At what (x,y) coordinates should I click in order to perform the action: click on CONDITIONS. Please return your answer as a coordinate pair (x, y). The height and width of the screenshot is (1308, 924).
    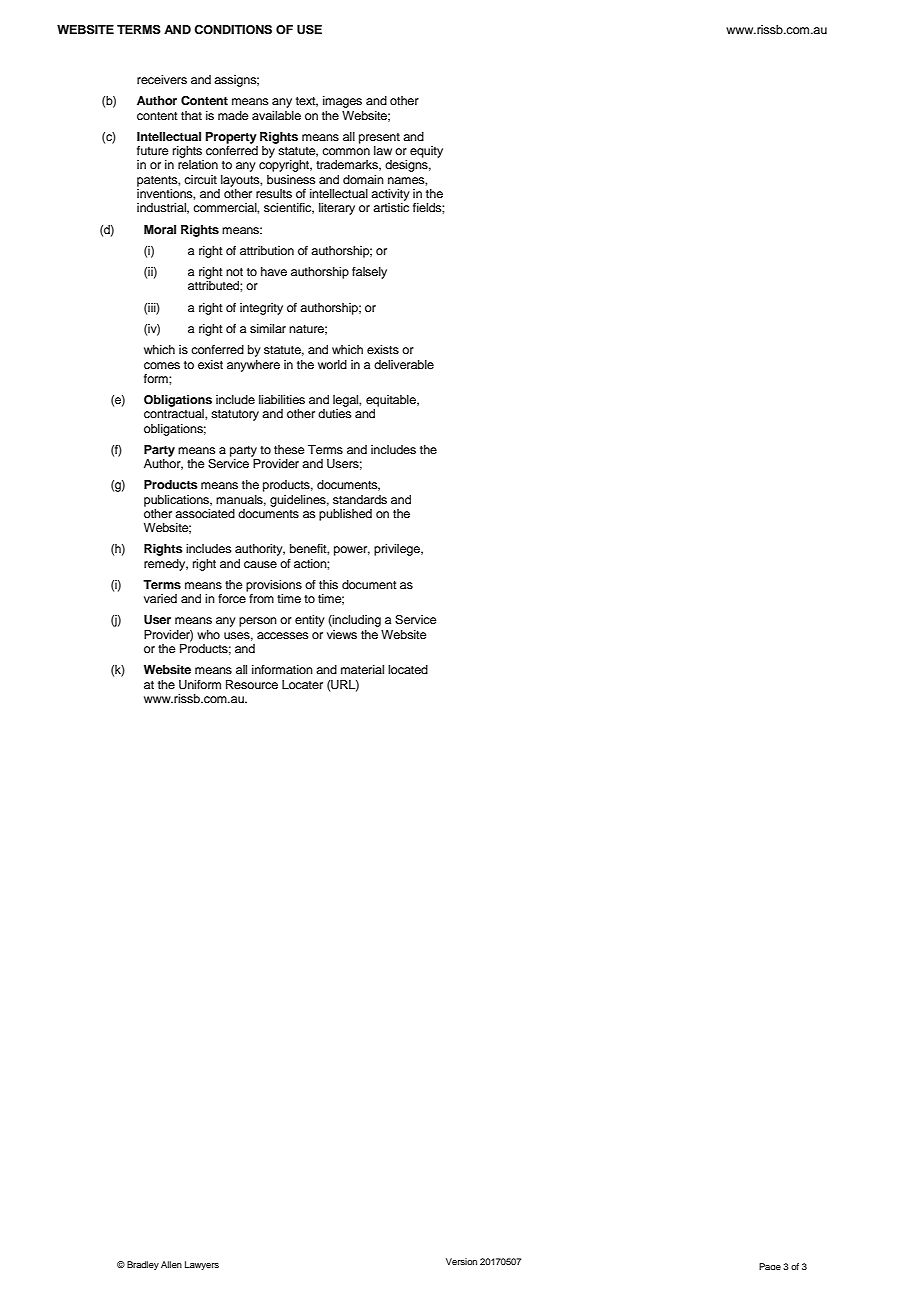
    Looking at the image, I should click on (233, 30).
